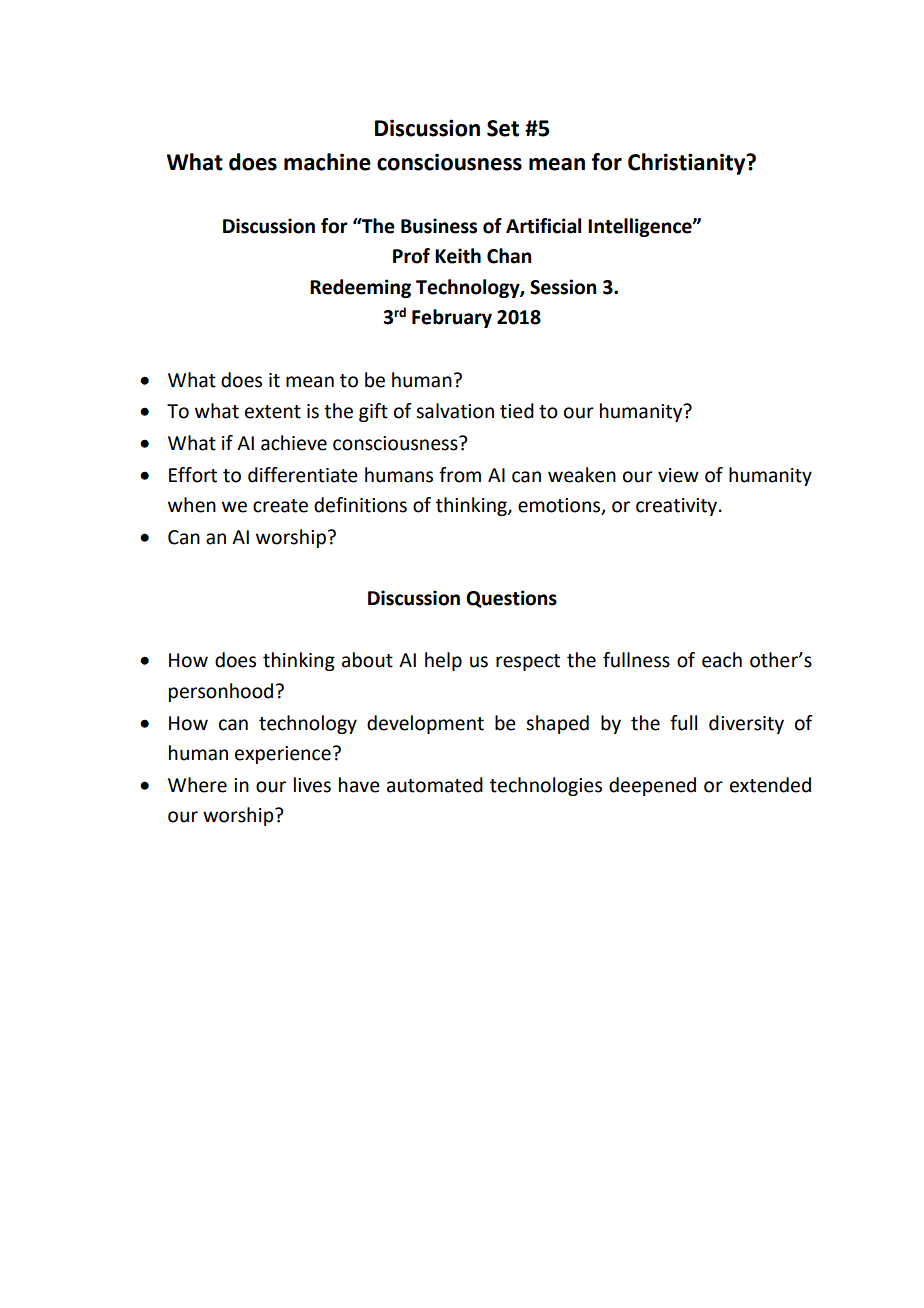 This image has height=1308, width=924. What do you see at coordinates (678, 475) in the image?
I see `view` at bounding box center [678, 475].
